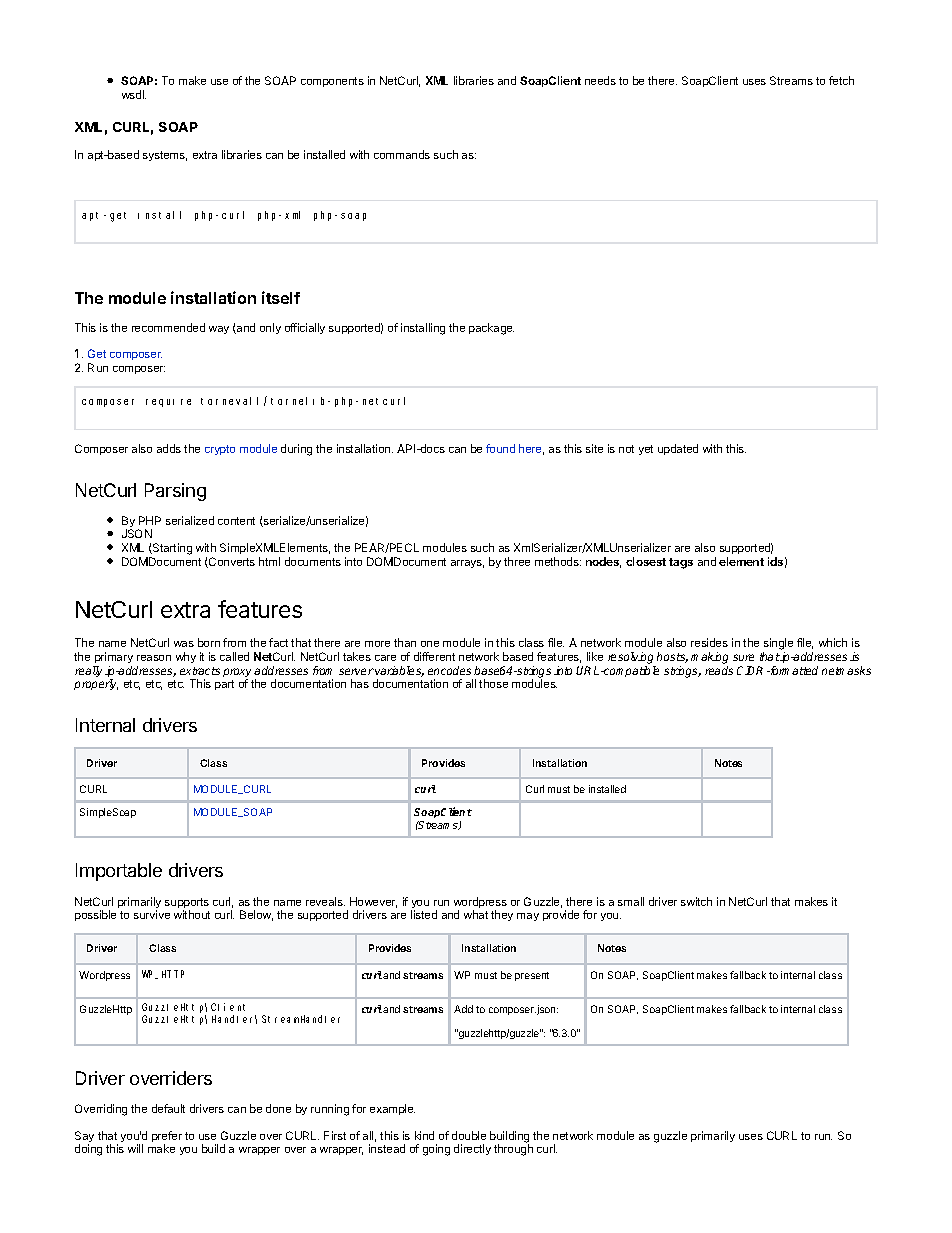 The width and height of the page is (952, 1233). Describe the element at coordinates (469, 1135) in the page. I see `double` at that location.
